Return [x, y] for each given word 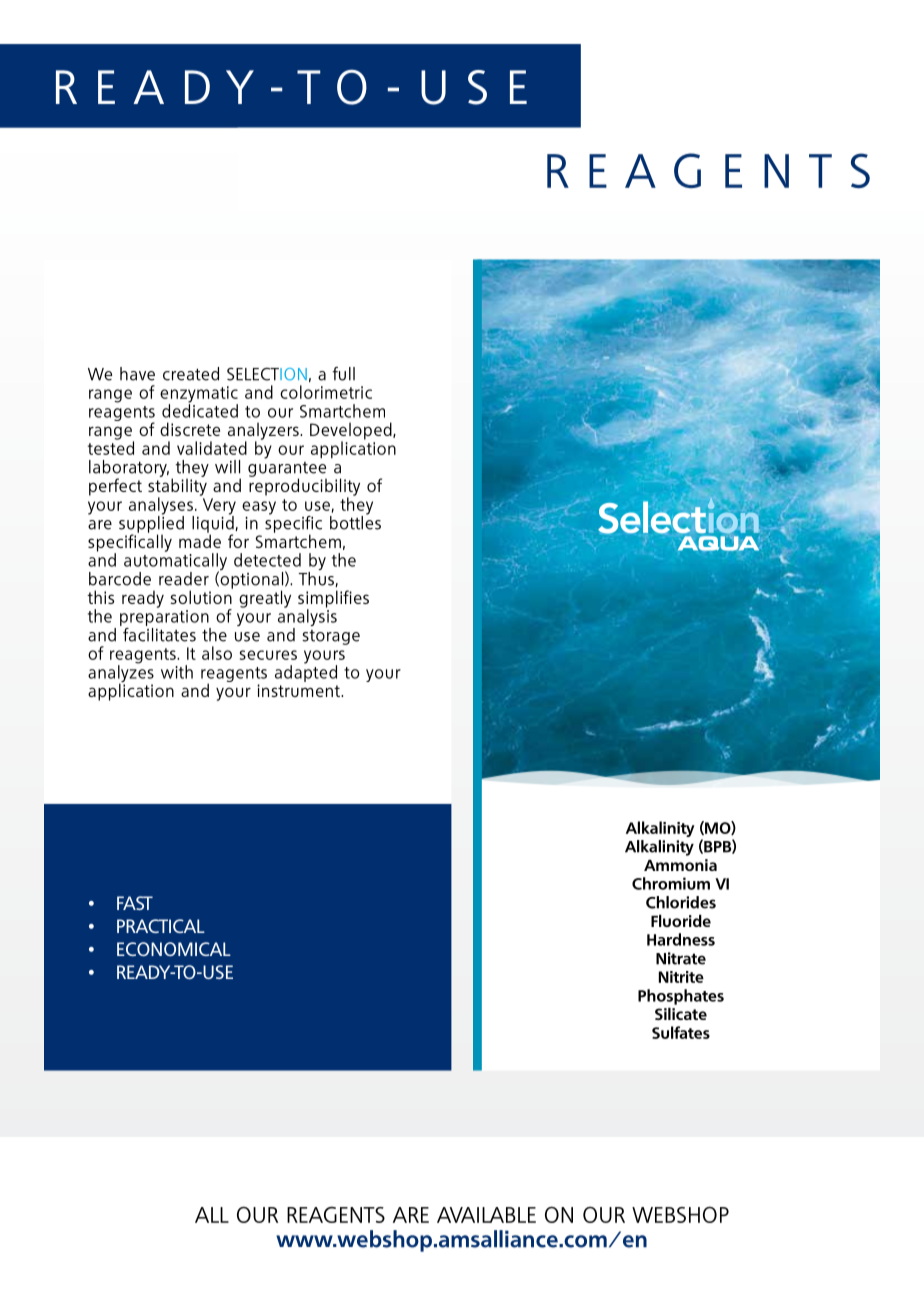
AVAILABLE [486, 1215]
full [343, 374]
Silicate [681, 1013]
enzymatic [199, 395]
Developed [352, 432]
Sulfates [681, 1032]
